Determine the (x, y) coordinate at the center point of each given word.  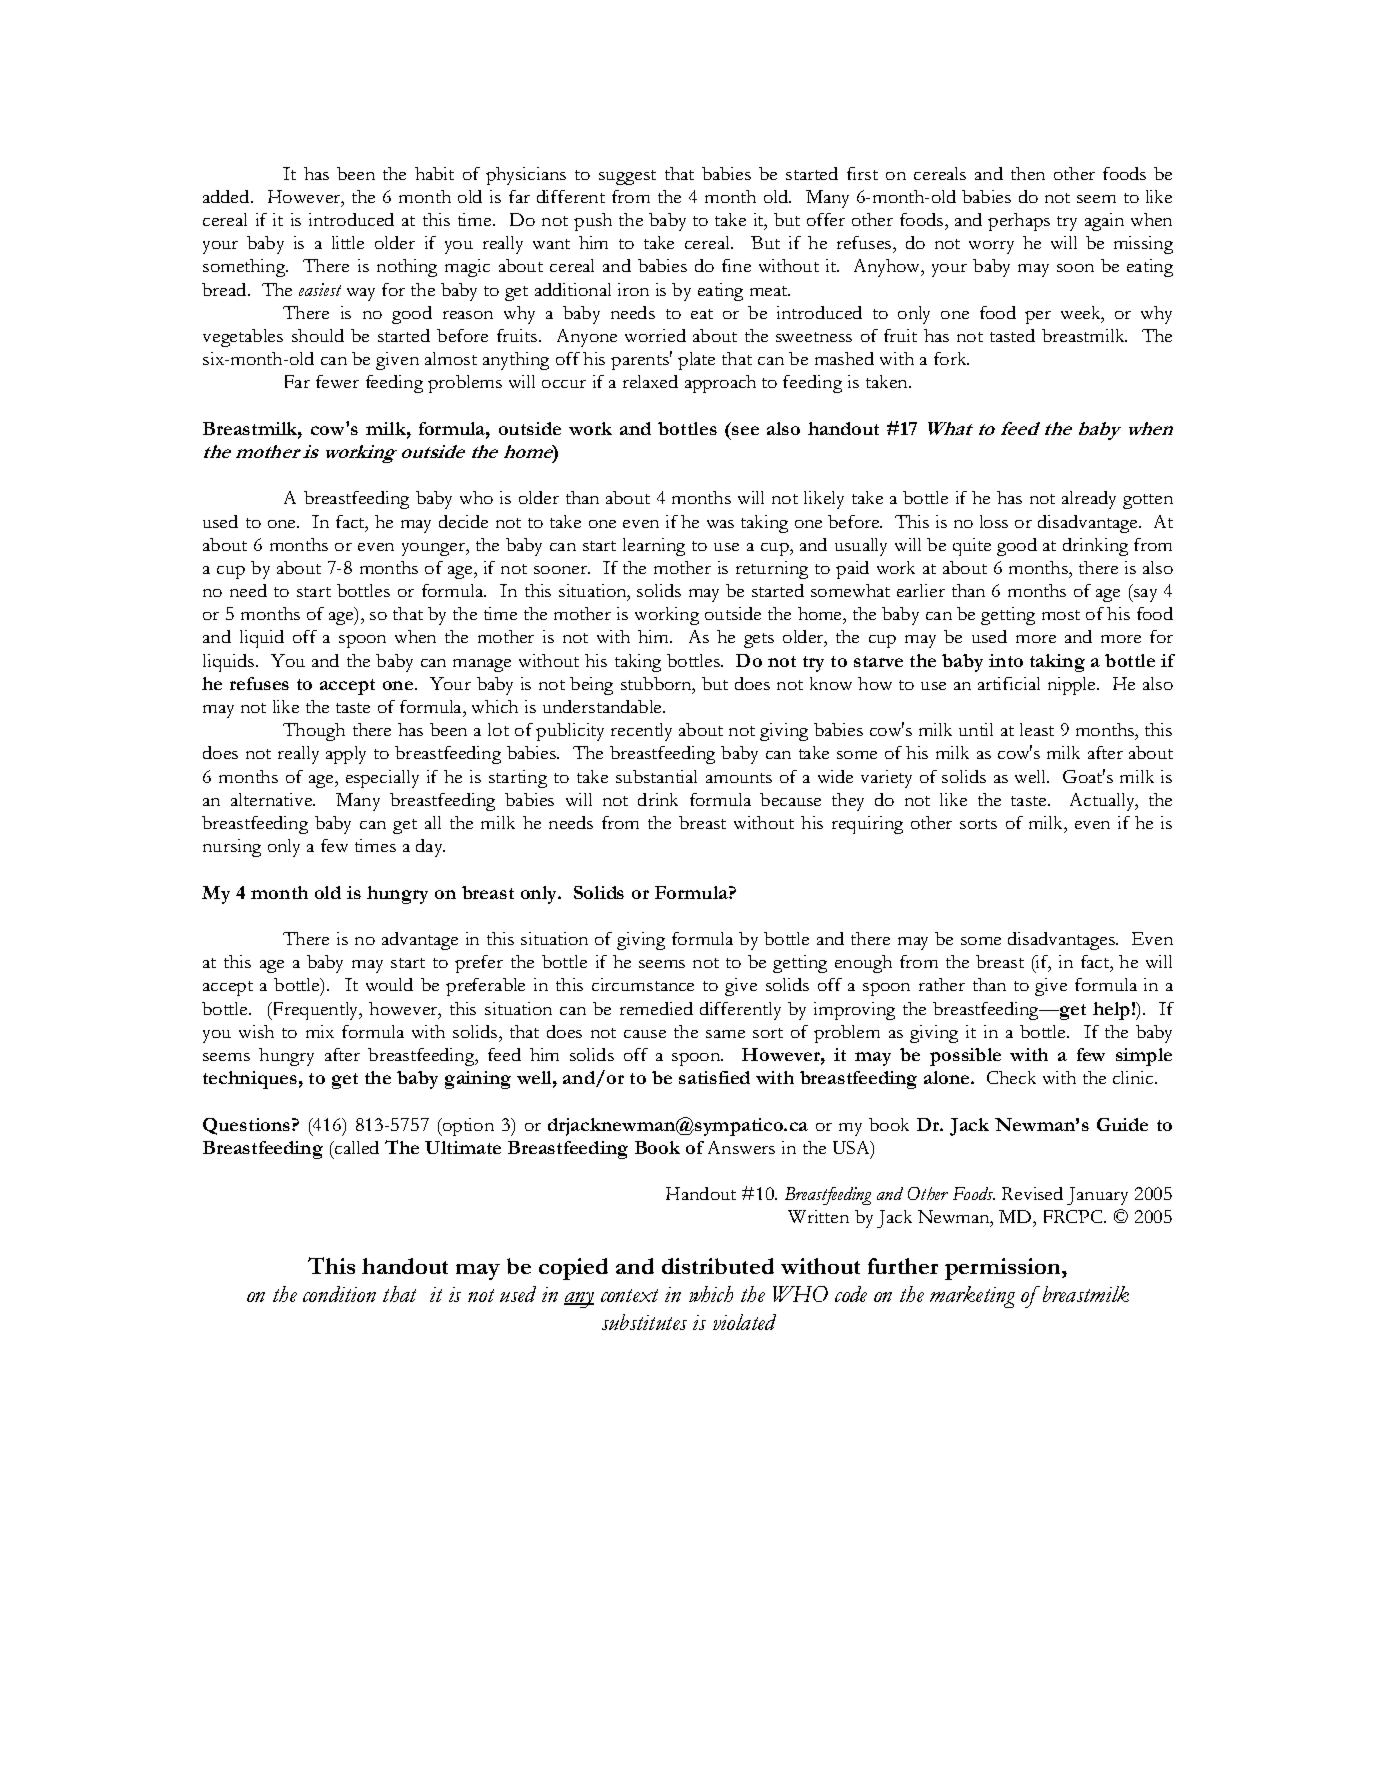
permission (1004, 1269)
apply (346, 755)
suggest (627, 177)
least (1037, 729)
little (348, 242)
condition (339, 1294)
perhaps (1019, 222)
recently (641, 732)
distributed (718, 1266)
